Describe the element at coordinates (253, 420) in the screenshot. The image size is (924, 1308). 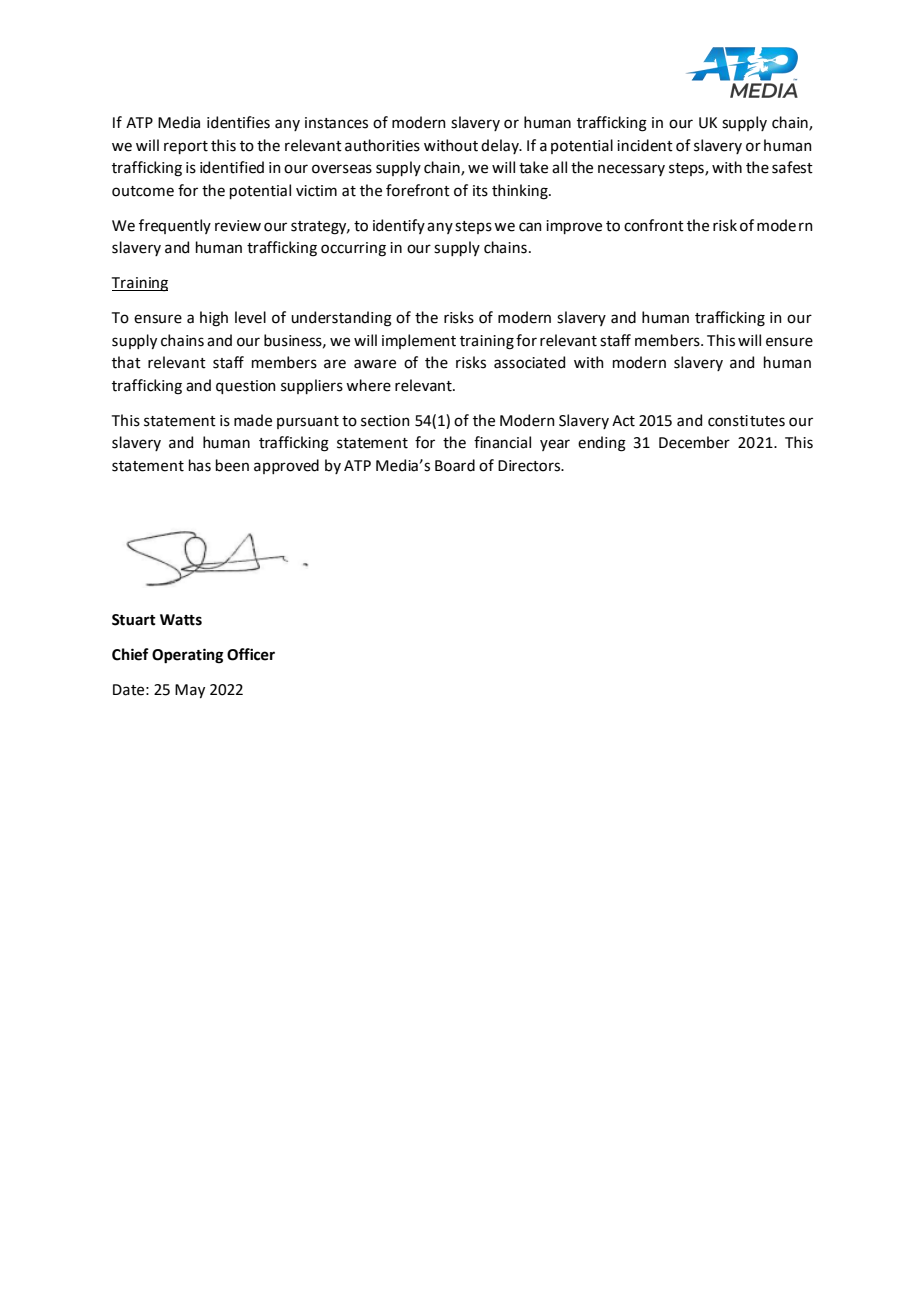
I see `made` at that location.
